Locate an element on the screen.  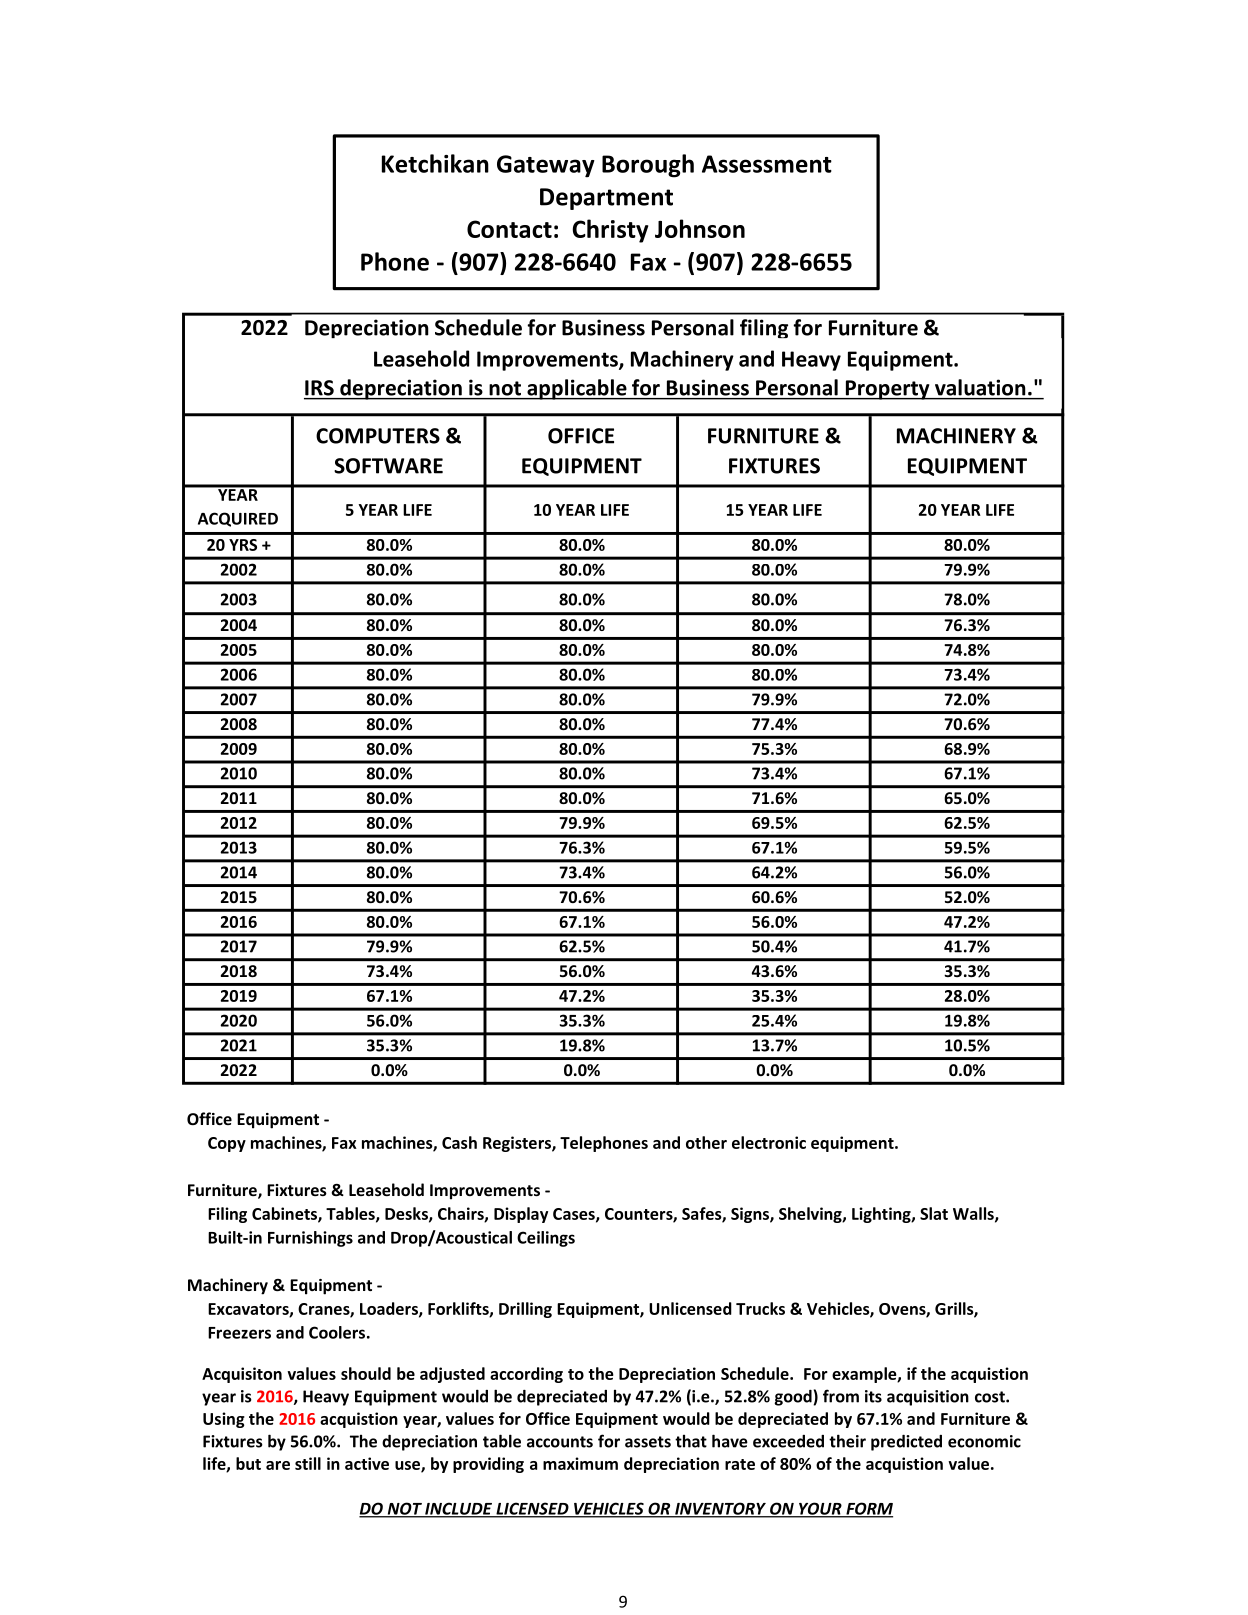
Ceilings is located at coordinates (546, 1239).
